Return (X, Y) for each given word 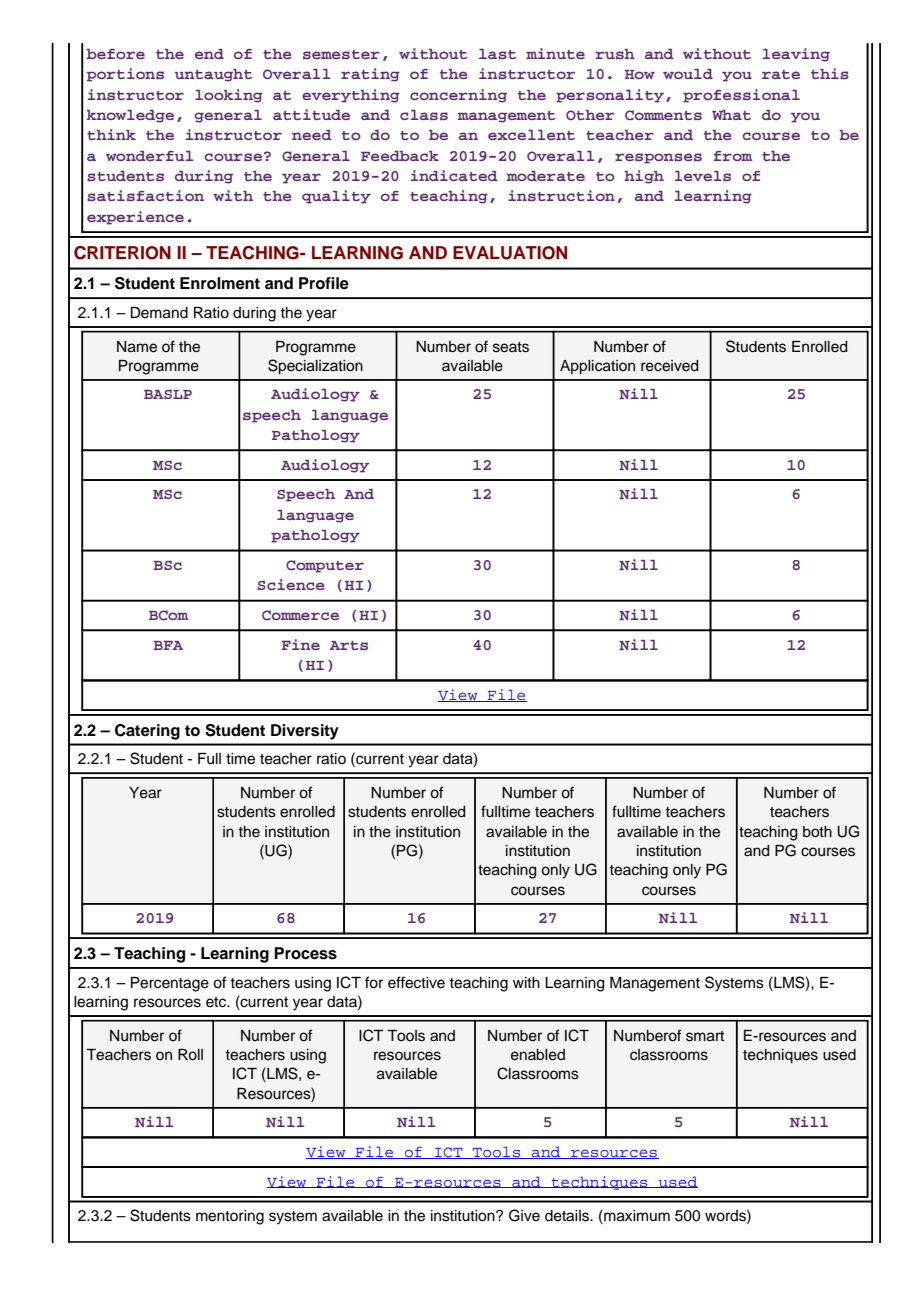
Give (524, 1215)
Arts (349, 645)
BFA (168, 645)
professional (741, 96)
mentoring (230, 1217)
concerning (458, 96)
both (817, 832)
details (568, 1216)
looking (229, 96)
